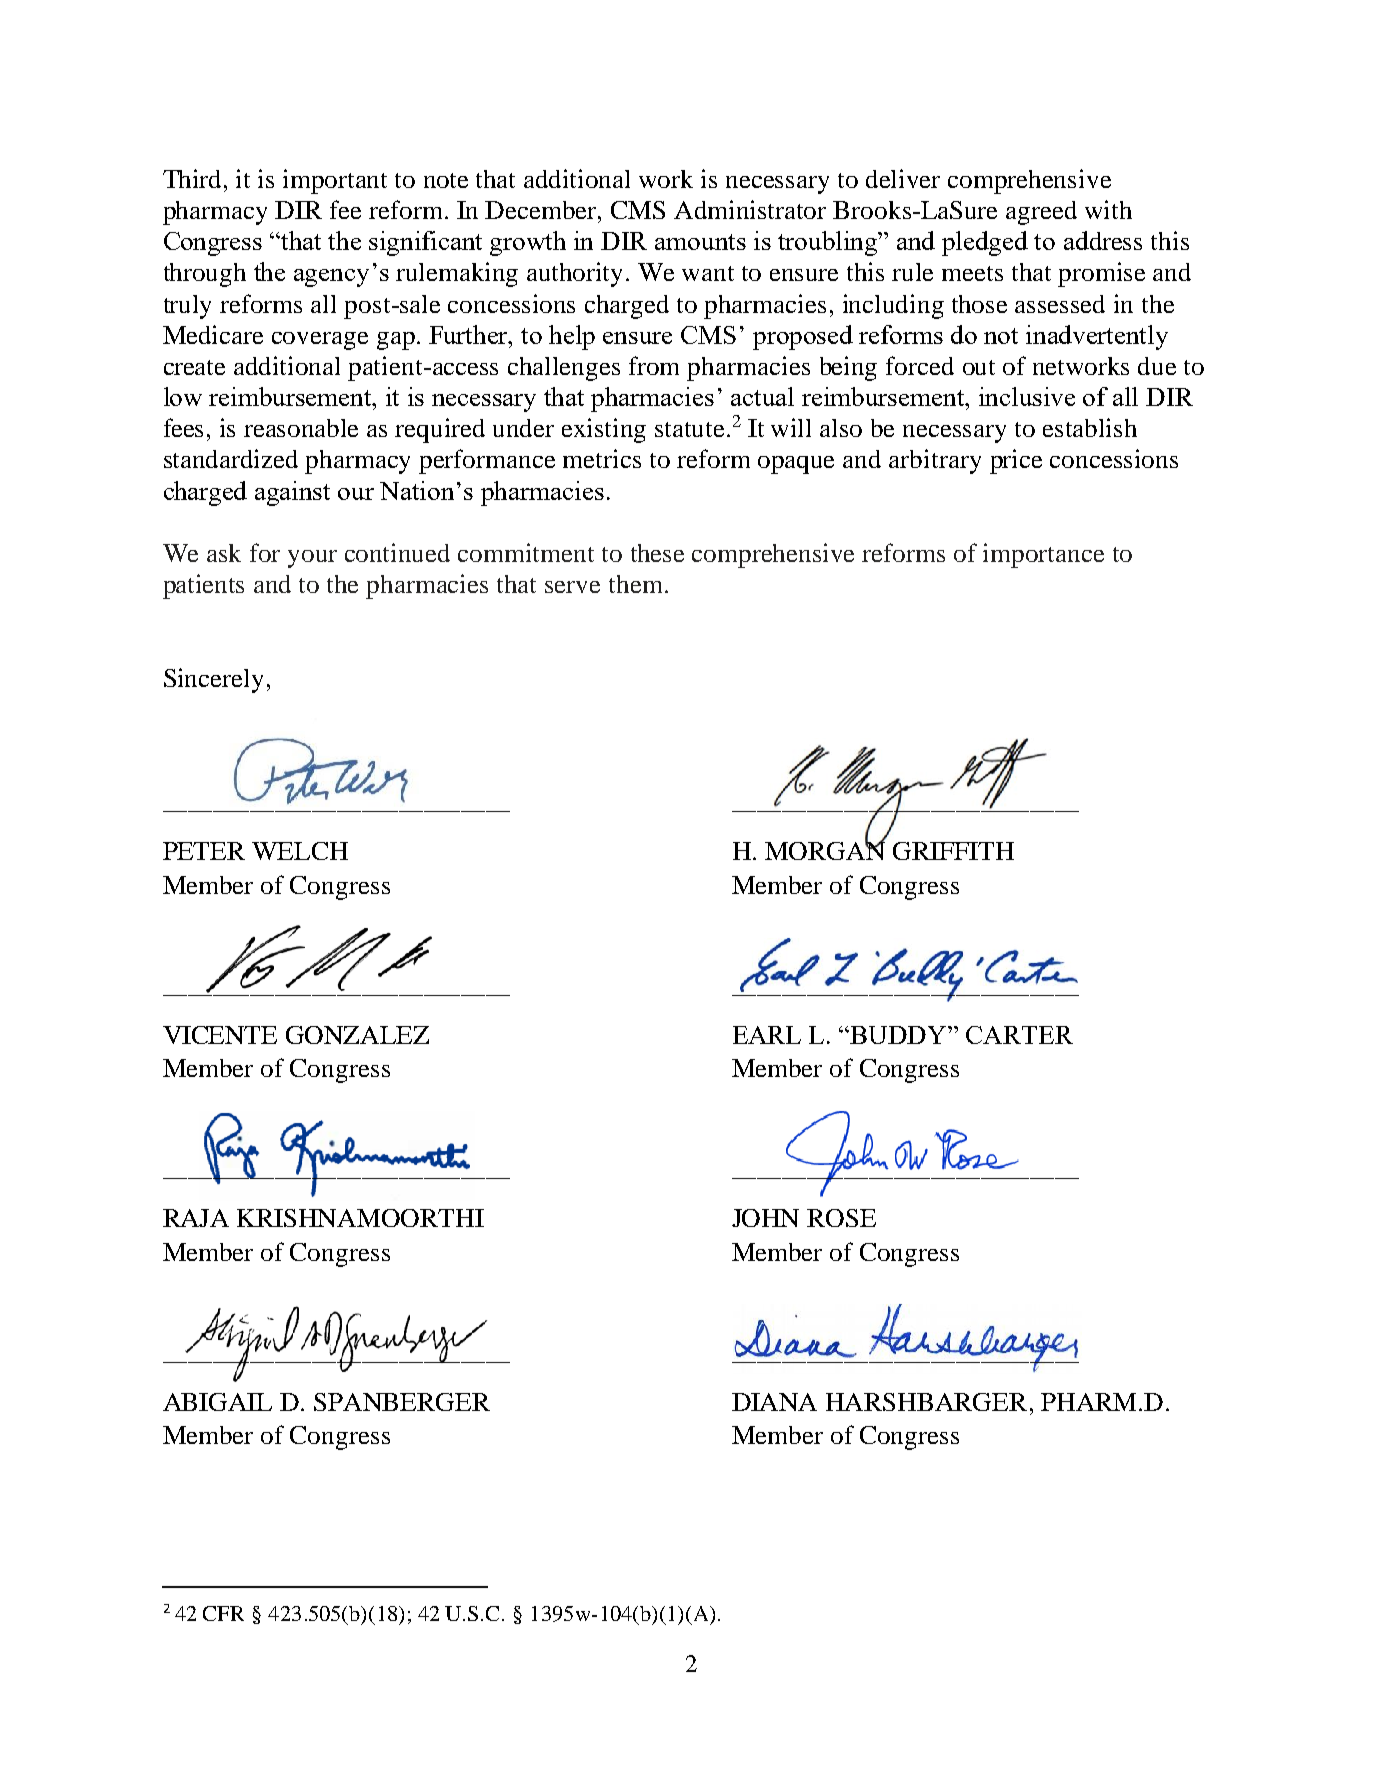 Image resolution: width=1382 pixels, height=1789 pixels. What do you see at coordinates (953, 851) in the screenshot?
I see `GRIFFITH` at bounding box center [953, 851].
